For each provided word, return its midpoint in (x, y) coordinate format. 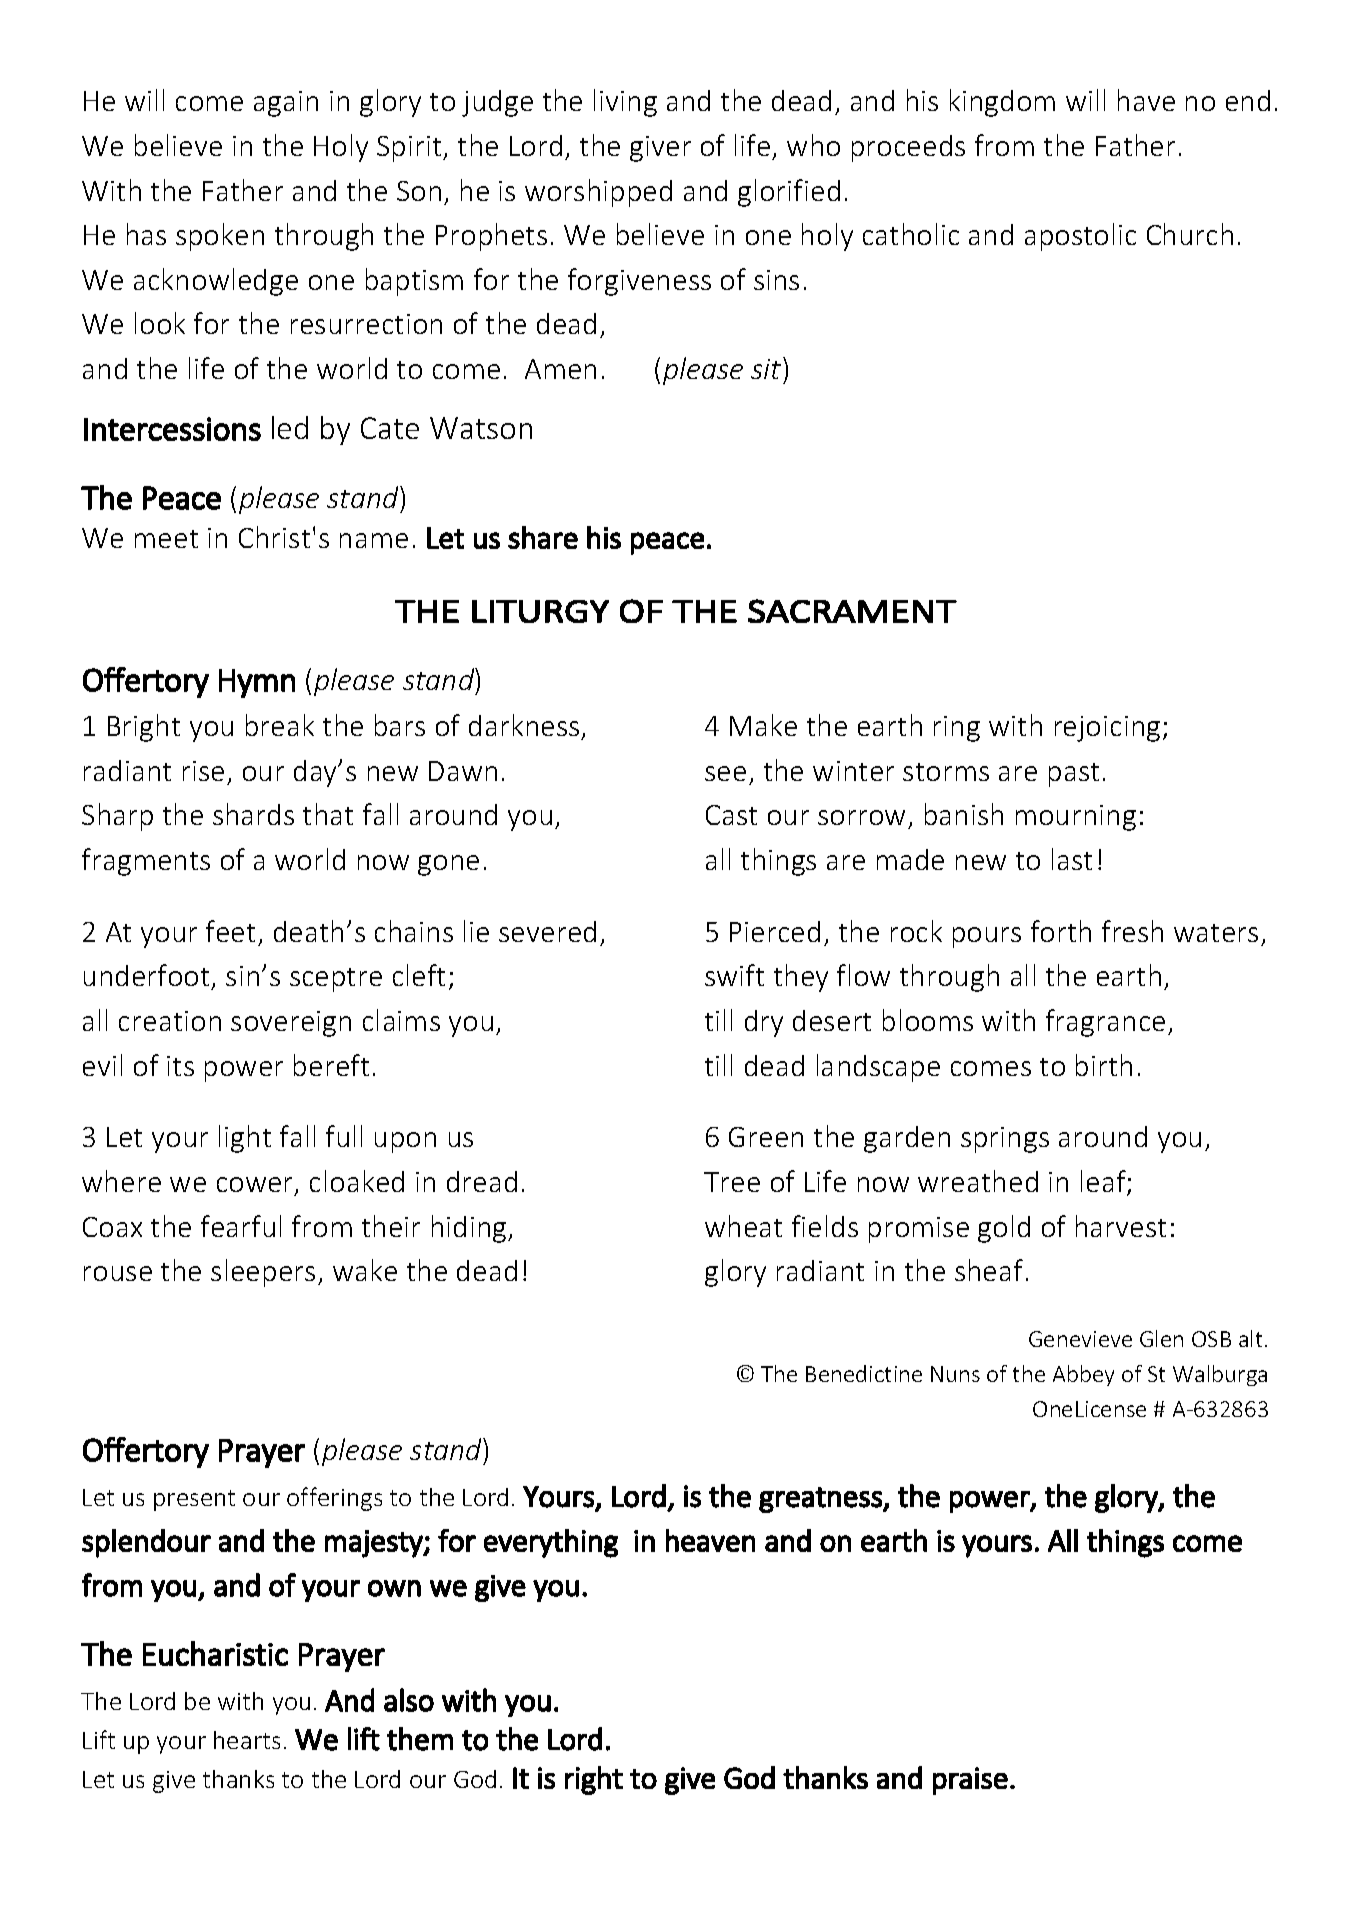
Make (763, 725)
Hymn (257, 683)
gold (1004, 1229)
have (1146, 100)
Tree (732, 1182)
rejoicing (1107, 729)
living (625, 103)
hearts (247, 1740)
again (286, 104)
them (420, 1739)
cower (256, 1186)
